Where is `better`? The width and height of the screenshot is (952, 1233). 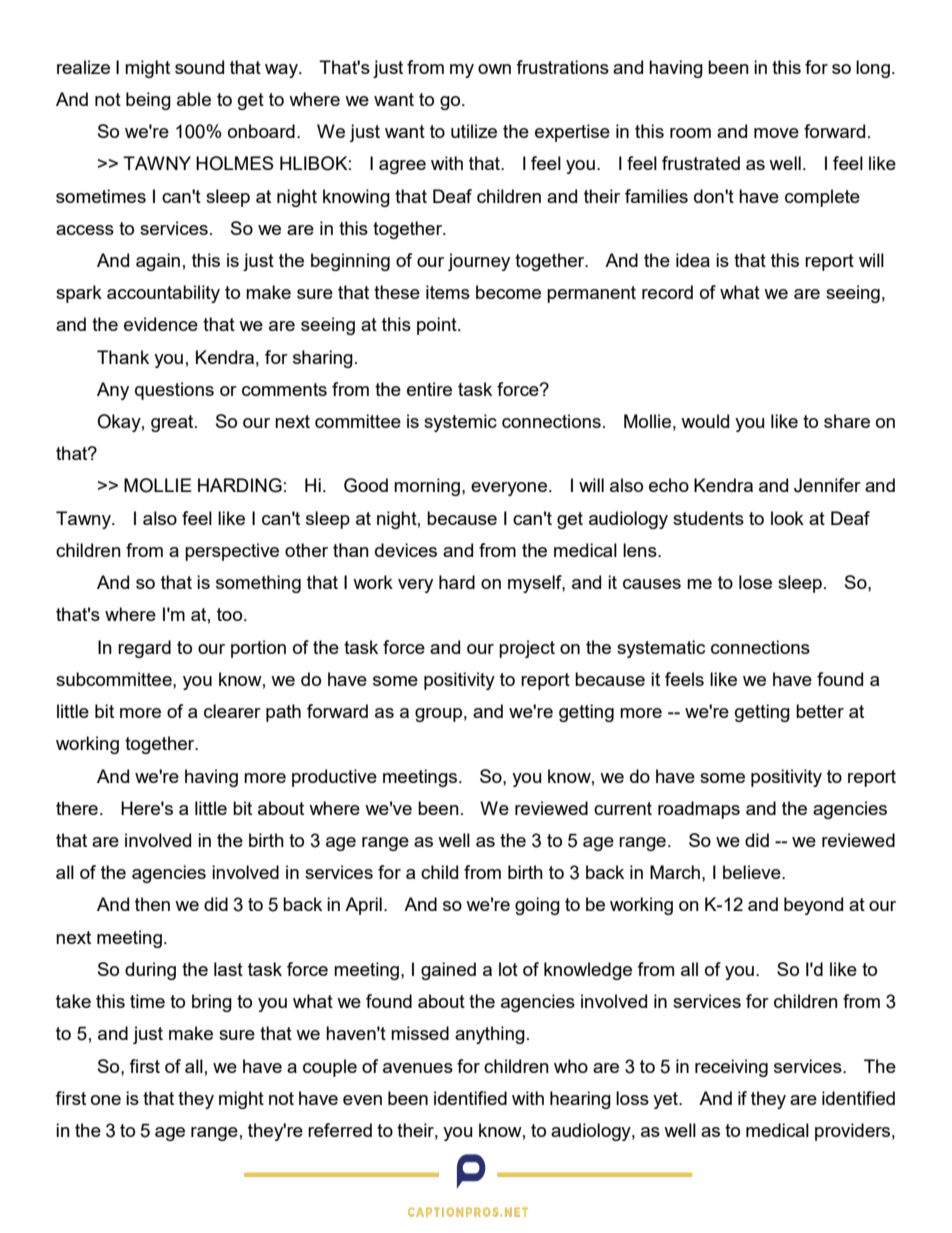
better is located at coordinates (820, 711).
